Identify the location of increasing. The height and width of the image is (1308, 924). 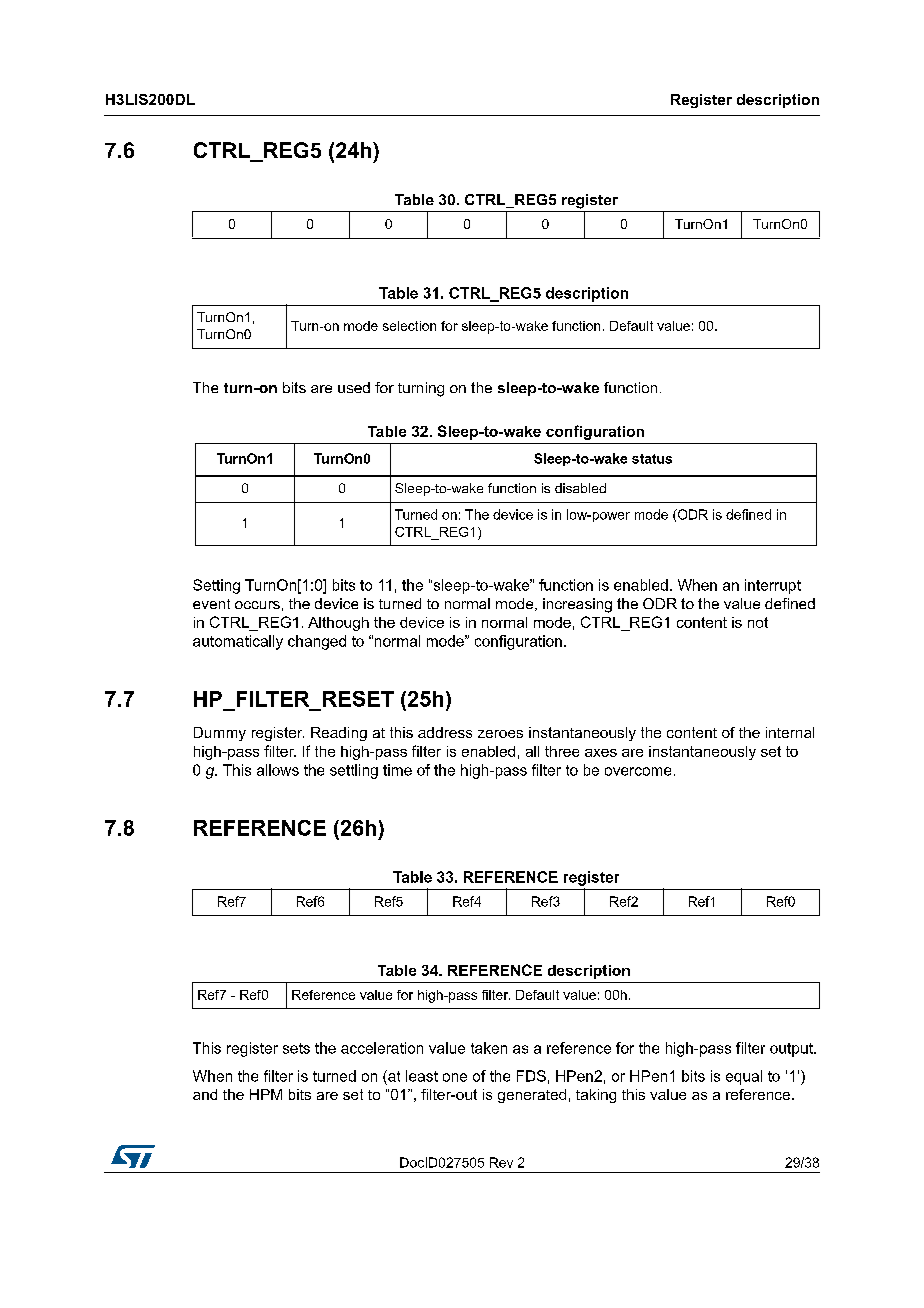
(577, 605).
